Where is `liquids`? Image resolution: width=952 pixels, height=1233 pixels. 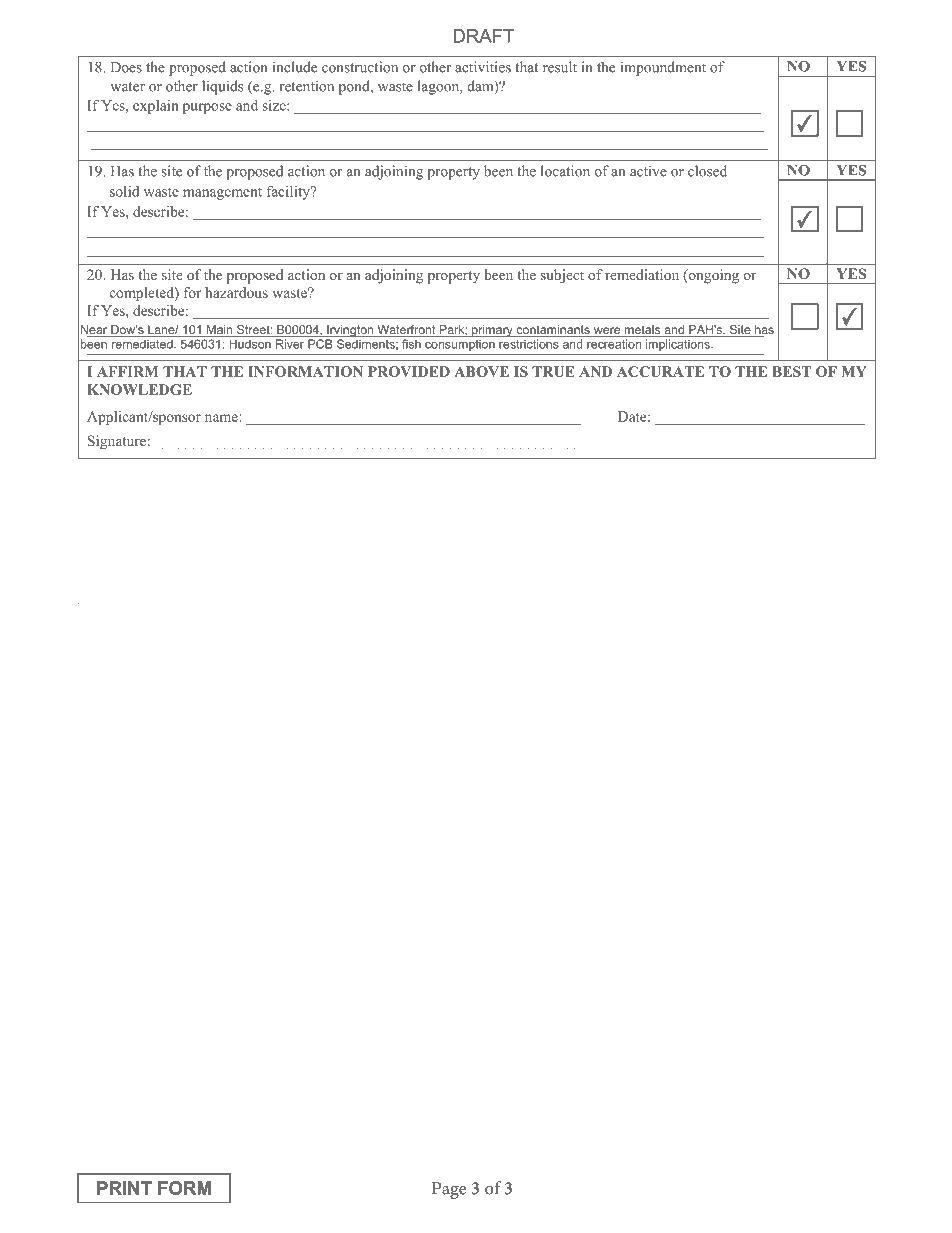
liquids is located at coordinates (222, 87).
